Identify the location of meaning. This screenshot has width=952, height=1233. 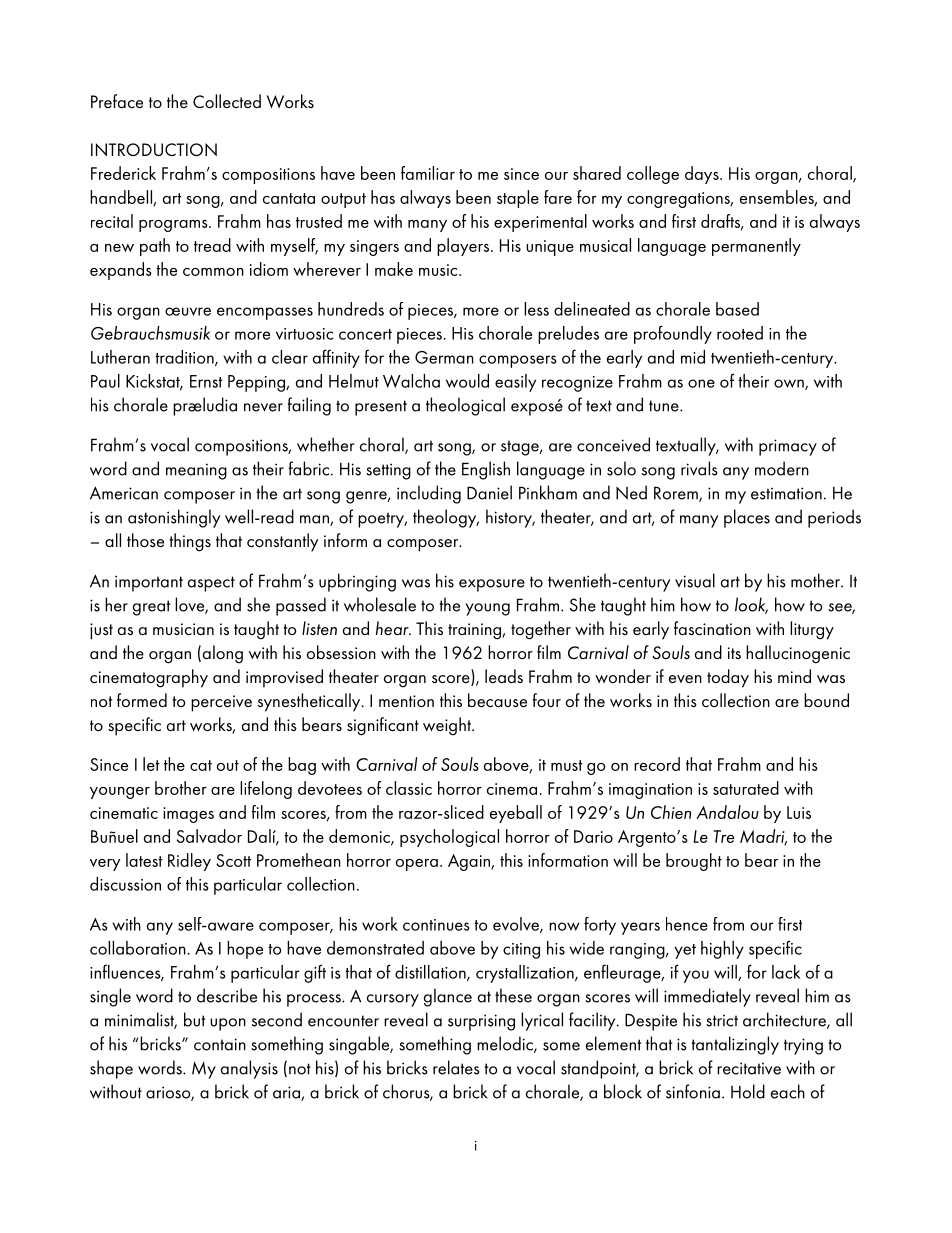
(196, 471).
